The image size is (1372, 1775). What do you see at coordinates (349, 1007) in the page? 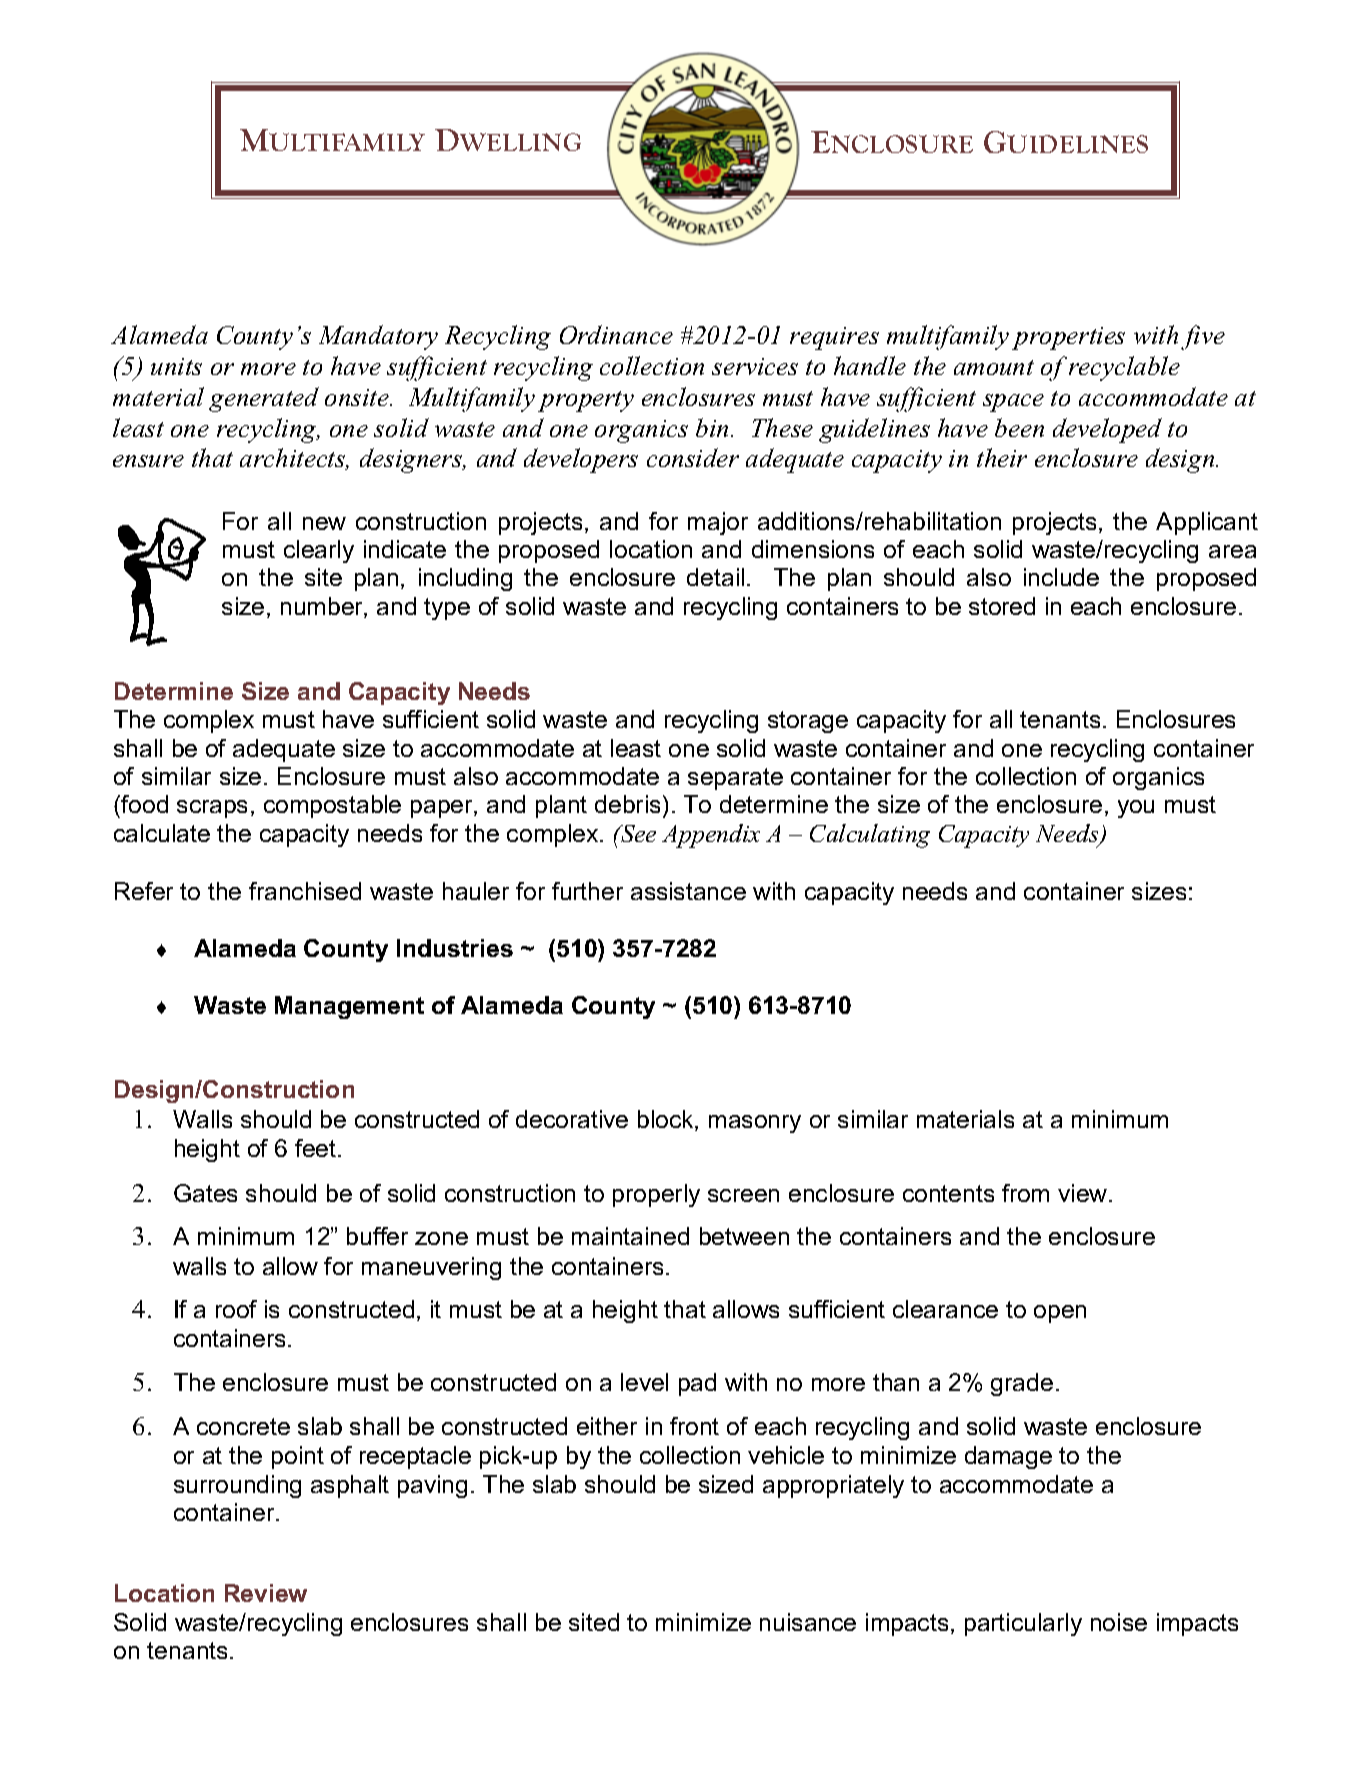
I see `Management` at bounding box center [349, 1007].
